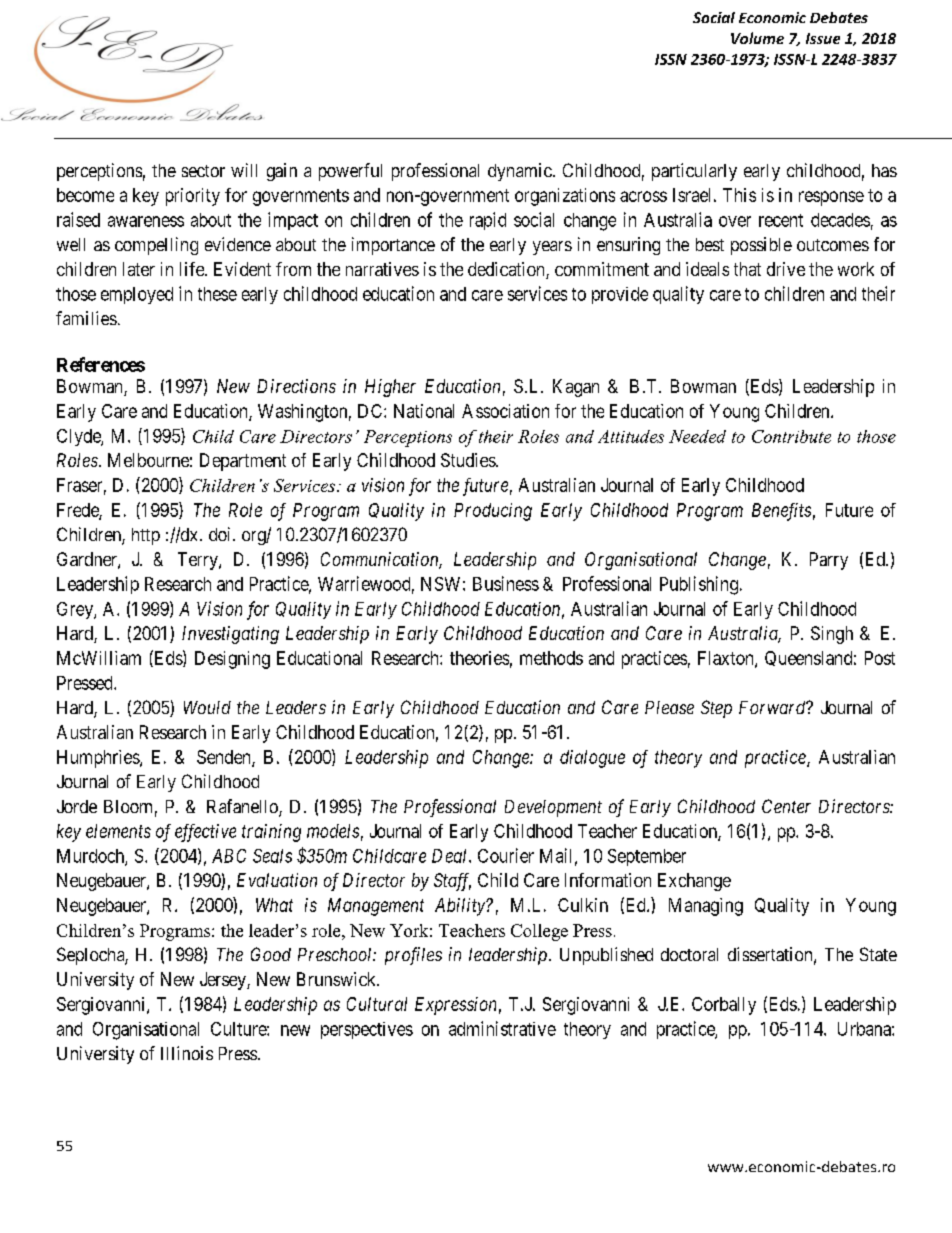 This screenshot has width=952, height=1233. I want to click on dynamic, so click(520, 172).
